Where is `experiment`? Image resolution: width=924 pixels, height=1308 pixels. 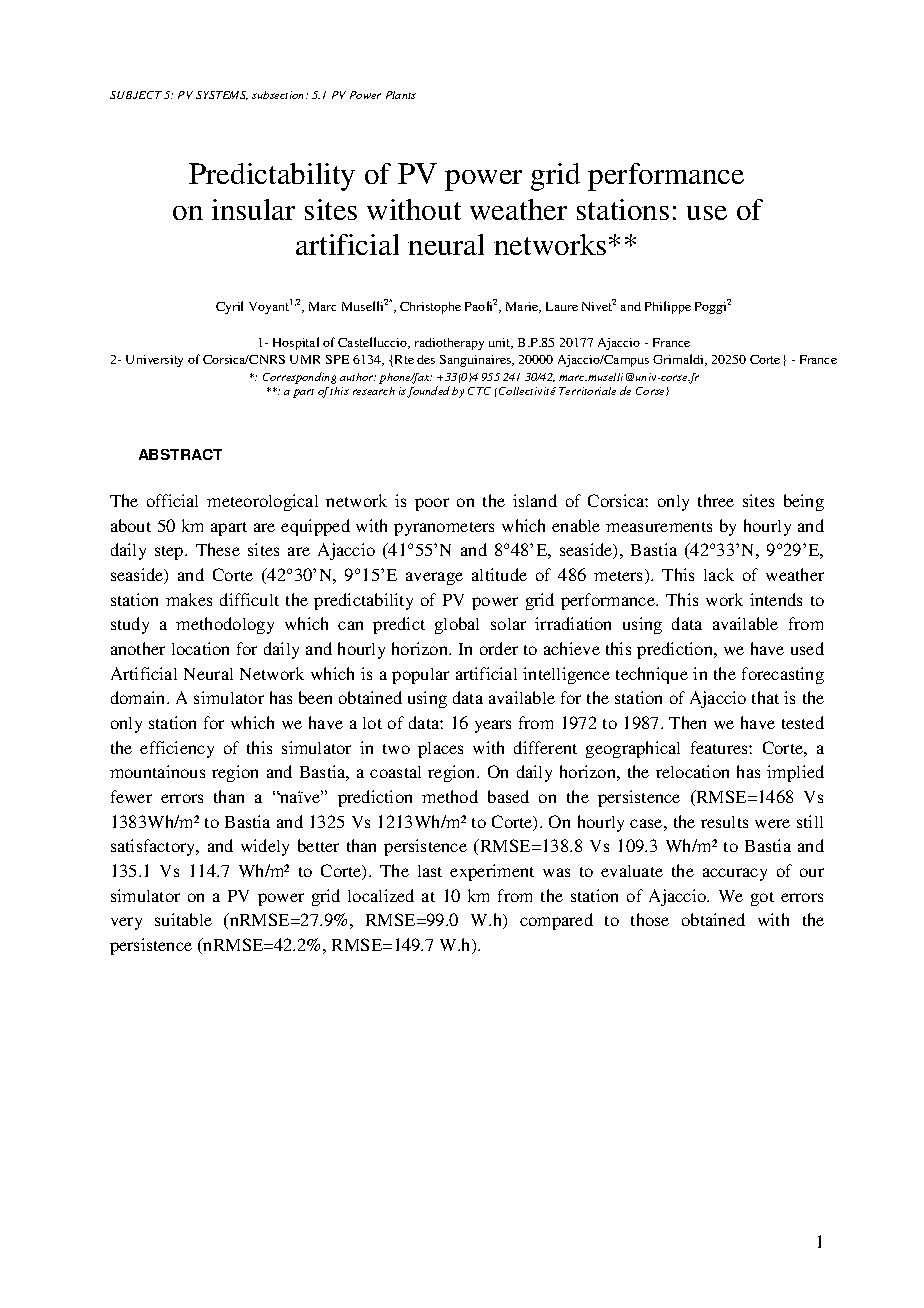
experiment is located at coordinates (492, 872).
